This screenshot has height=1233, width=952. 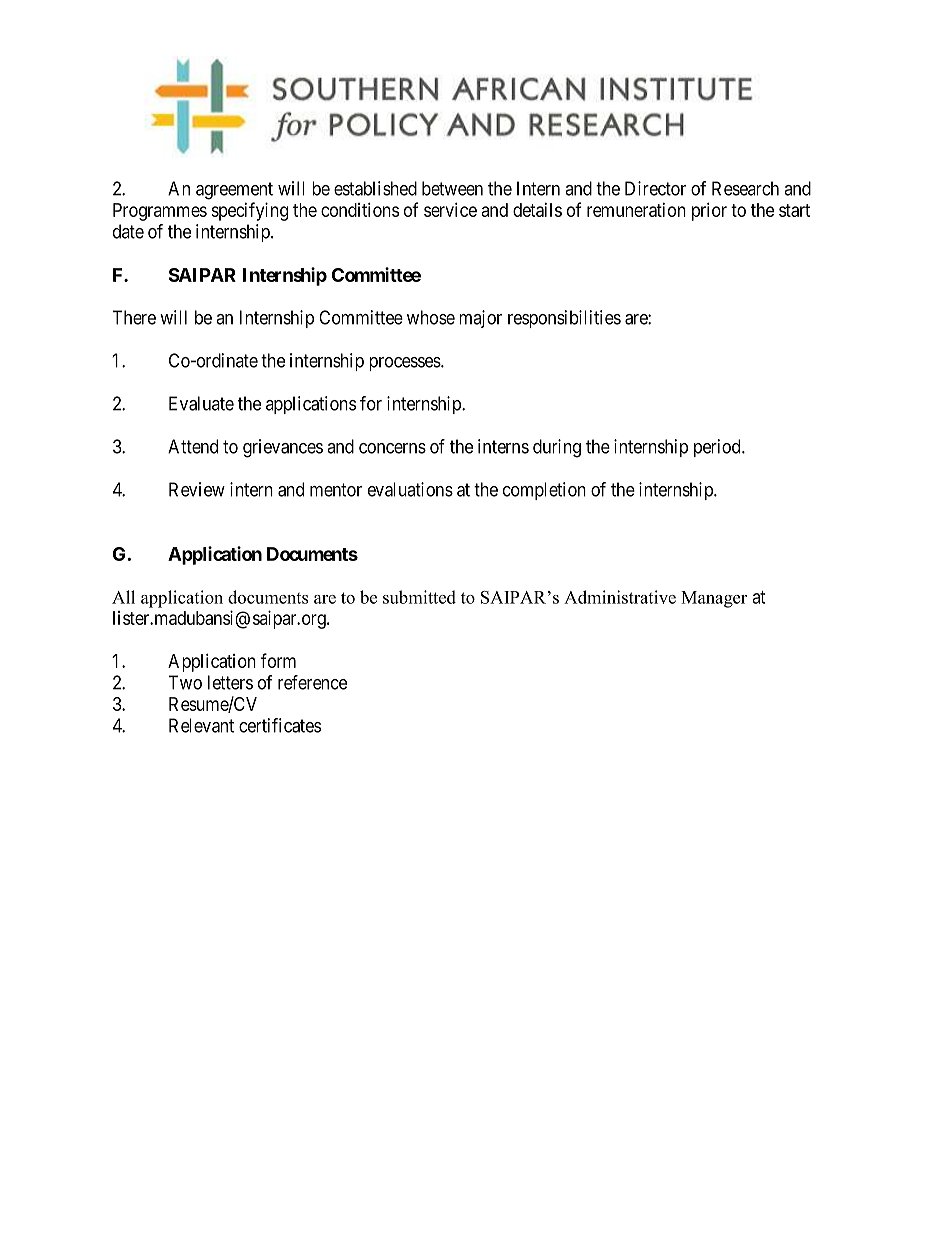 What do you see at coordinates (392, 448) in the screenshot?
I see `concerns` at bounding box center [392, 448].
